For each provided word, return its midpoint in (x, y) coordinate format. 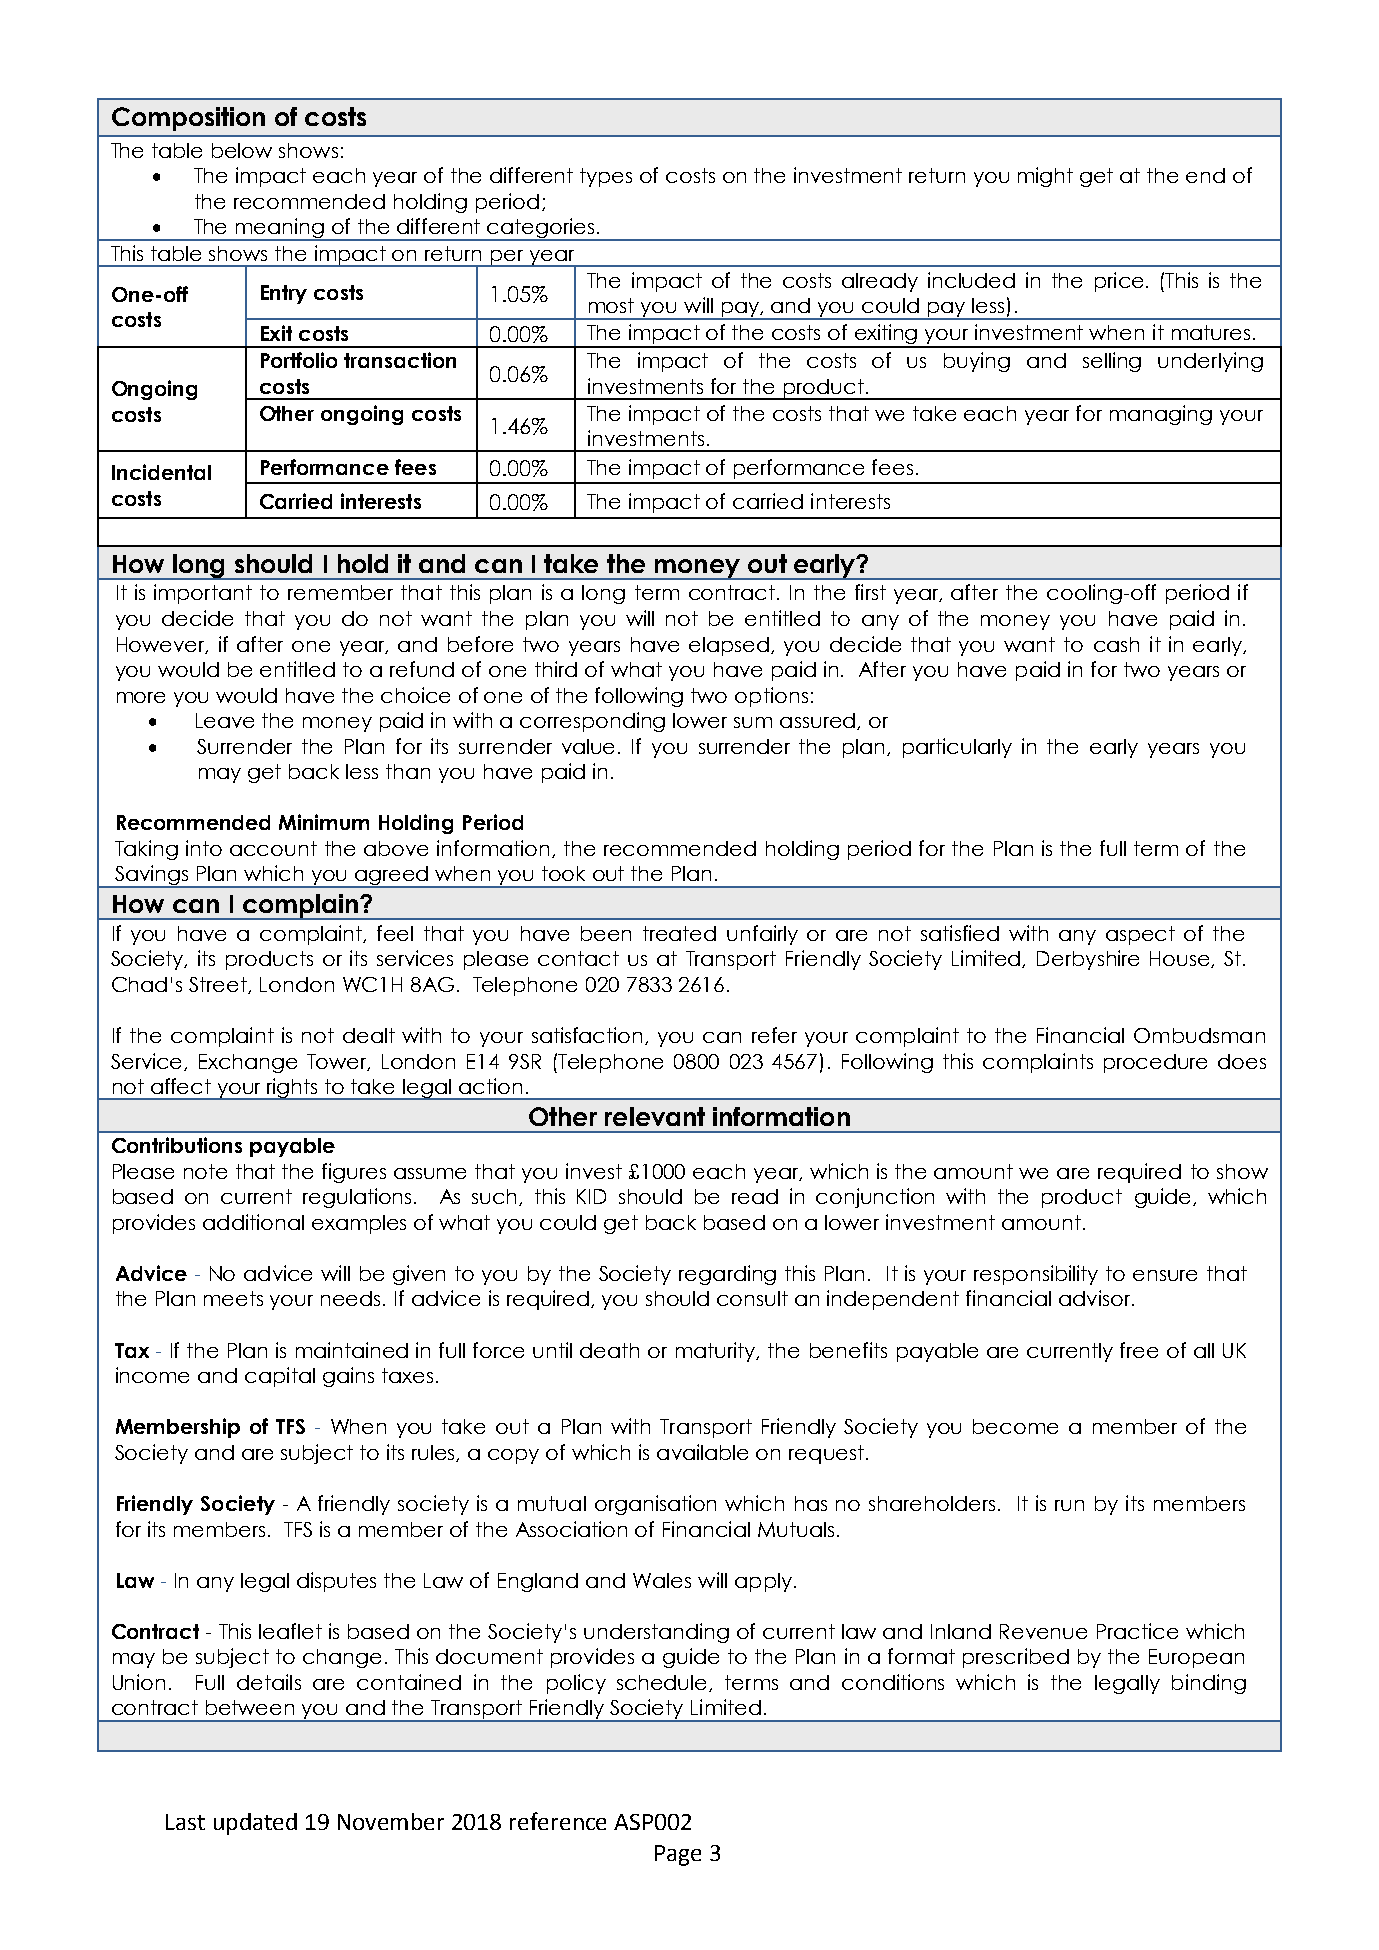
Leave (225, 720)
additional (253, 1222)
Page (678, 1855)
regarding (727, 1275)
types (606, 177)
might (1045, 177)
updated (255, 1824)
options (771, 697)
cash (1116, 644)
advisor (1096, 1298)
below (242, 150)
